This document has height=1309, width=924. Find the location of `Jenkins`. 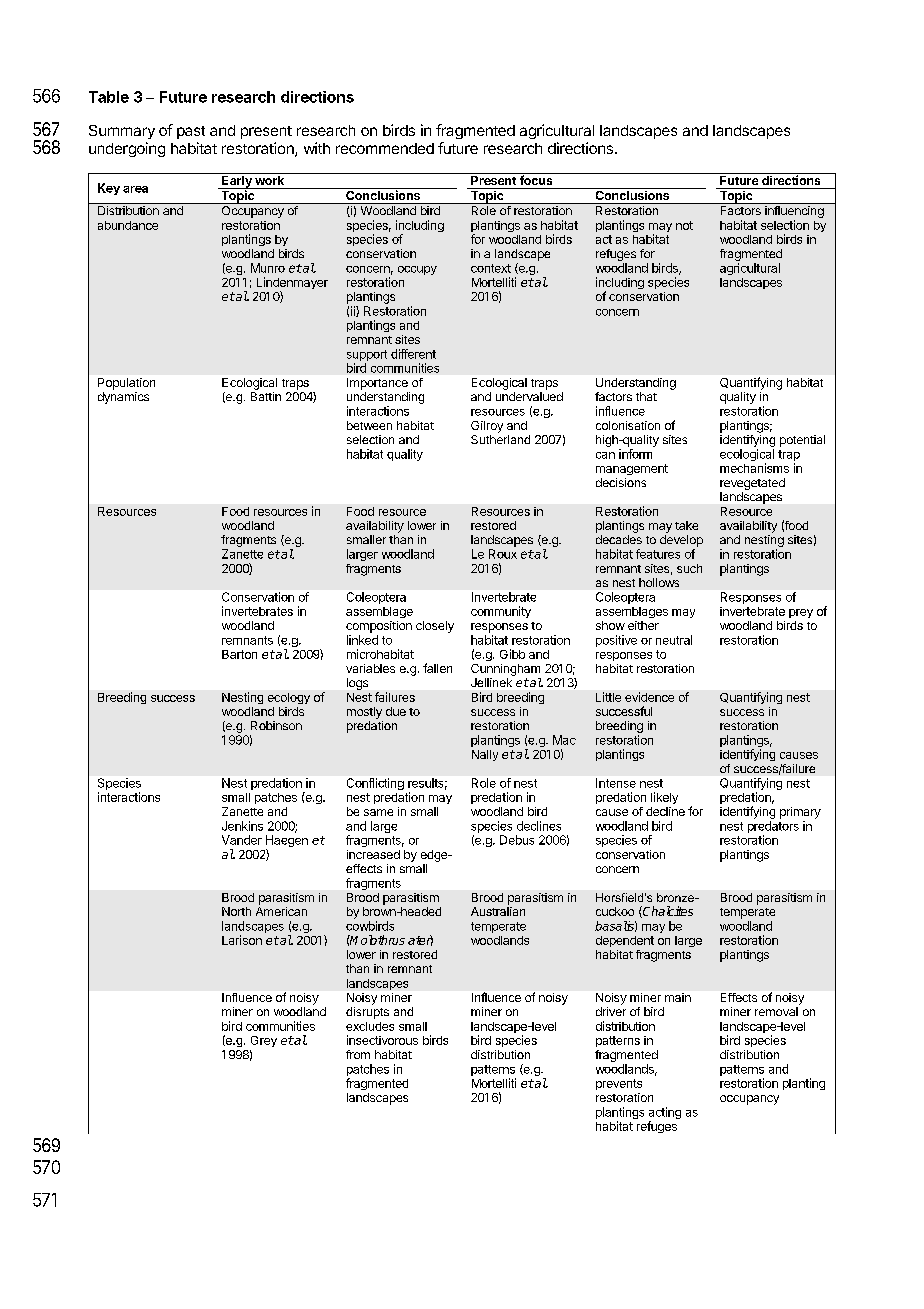

Jenkins is located at coordinates (242, 826).
